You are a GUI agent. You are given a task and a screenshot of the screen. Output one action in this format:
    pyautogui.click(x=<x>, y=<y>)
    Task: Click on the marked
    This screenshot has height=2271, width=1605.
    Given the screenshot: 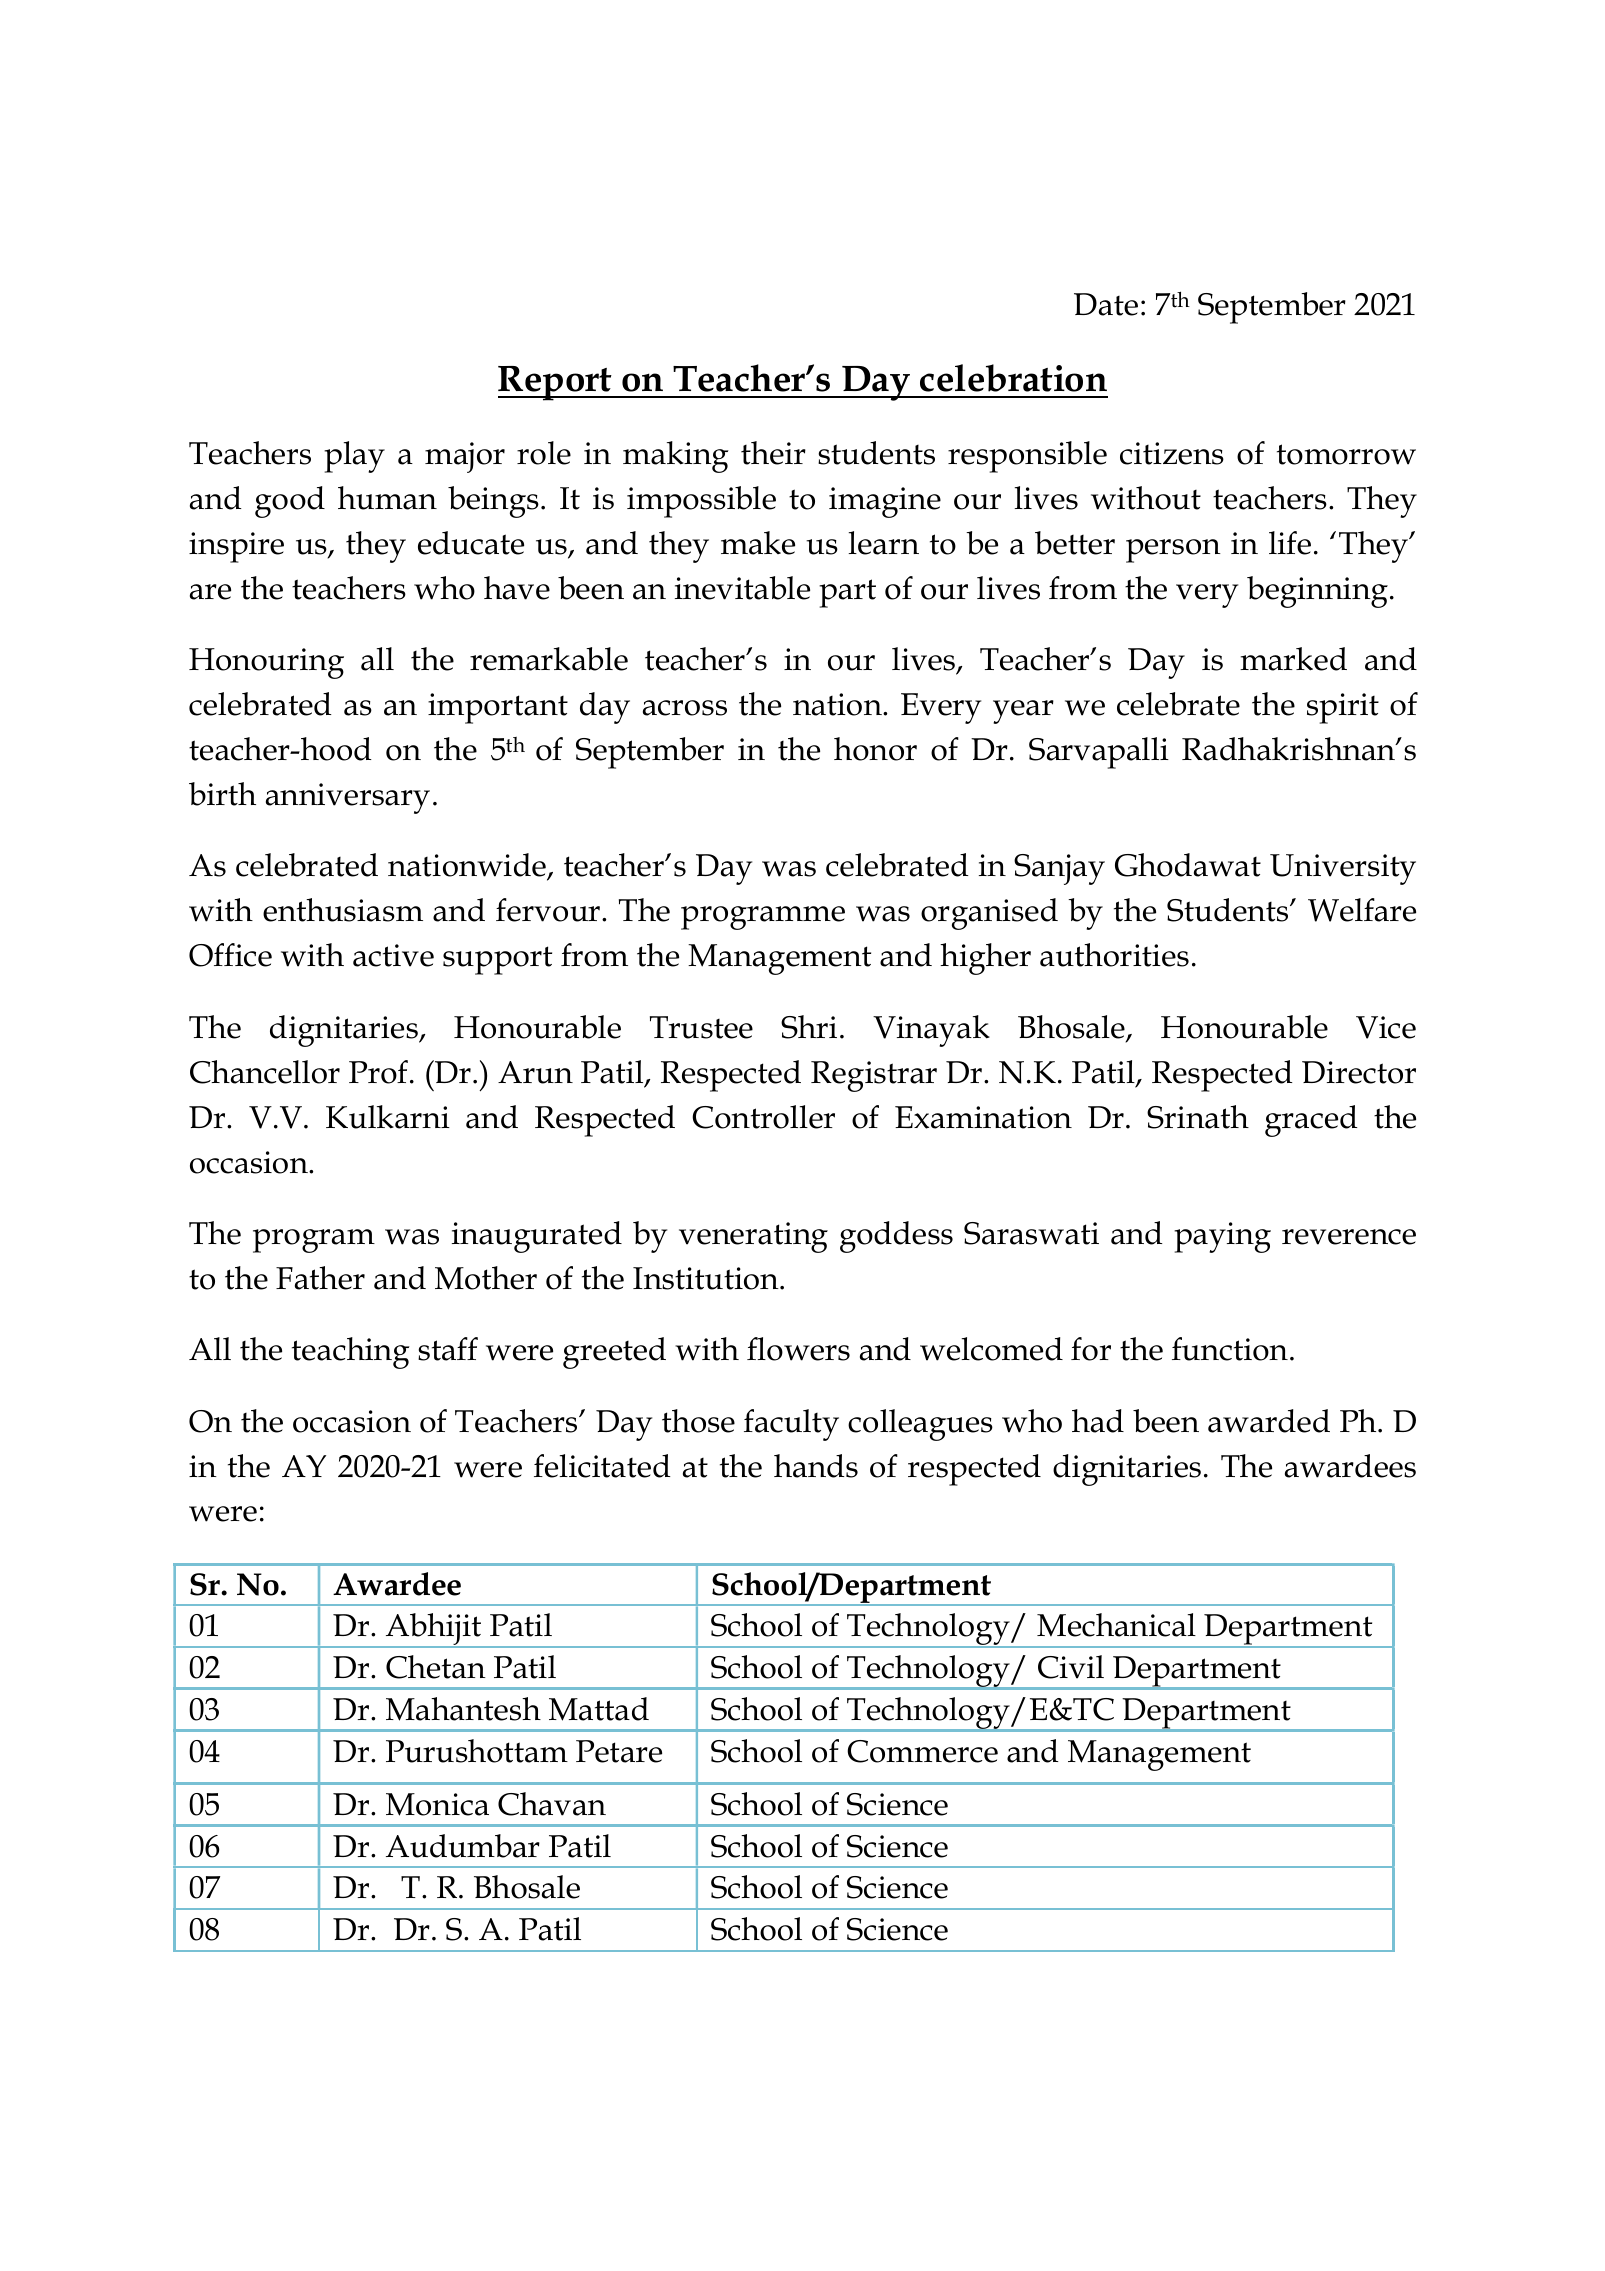 What is the action you would take?
    pyautogui.click(x=1293, y=659)
